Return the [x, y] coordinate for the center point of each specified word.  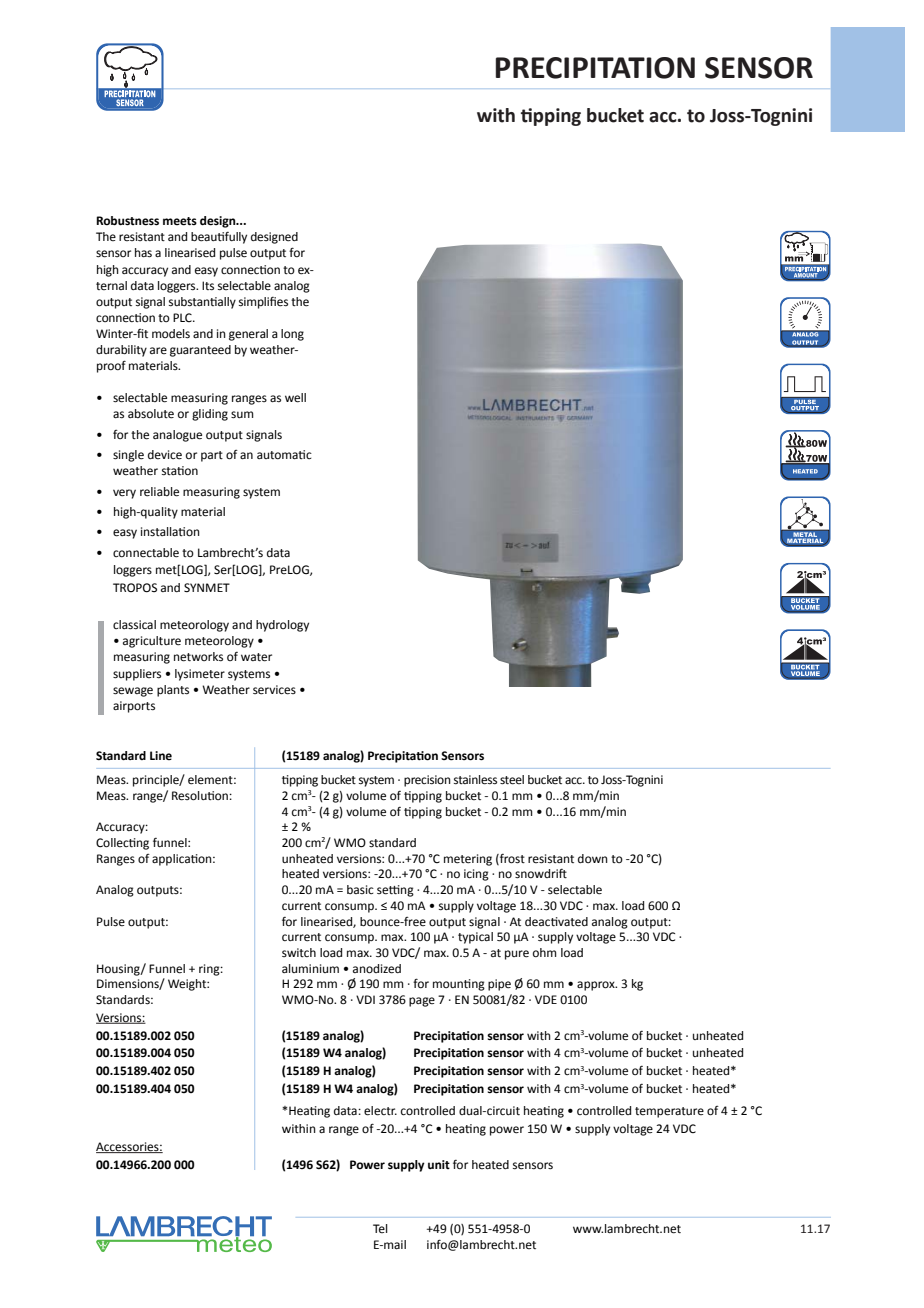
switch [299, 952]
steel [512, 780]
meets [180, 221]
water [256, 657]
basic [360, 889]
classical [134, 625]
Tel [380, 1228]
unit [439, 1164]
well [295, 398]
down [593, 858]
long [292, 335]
